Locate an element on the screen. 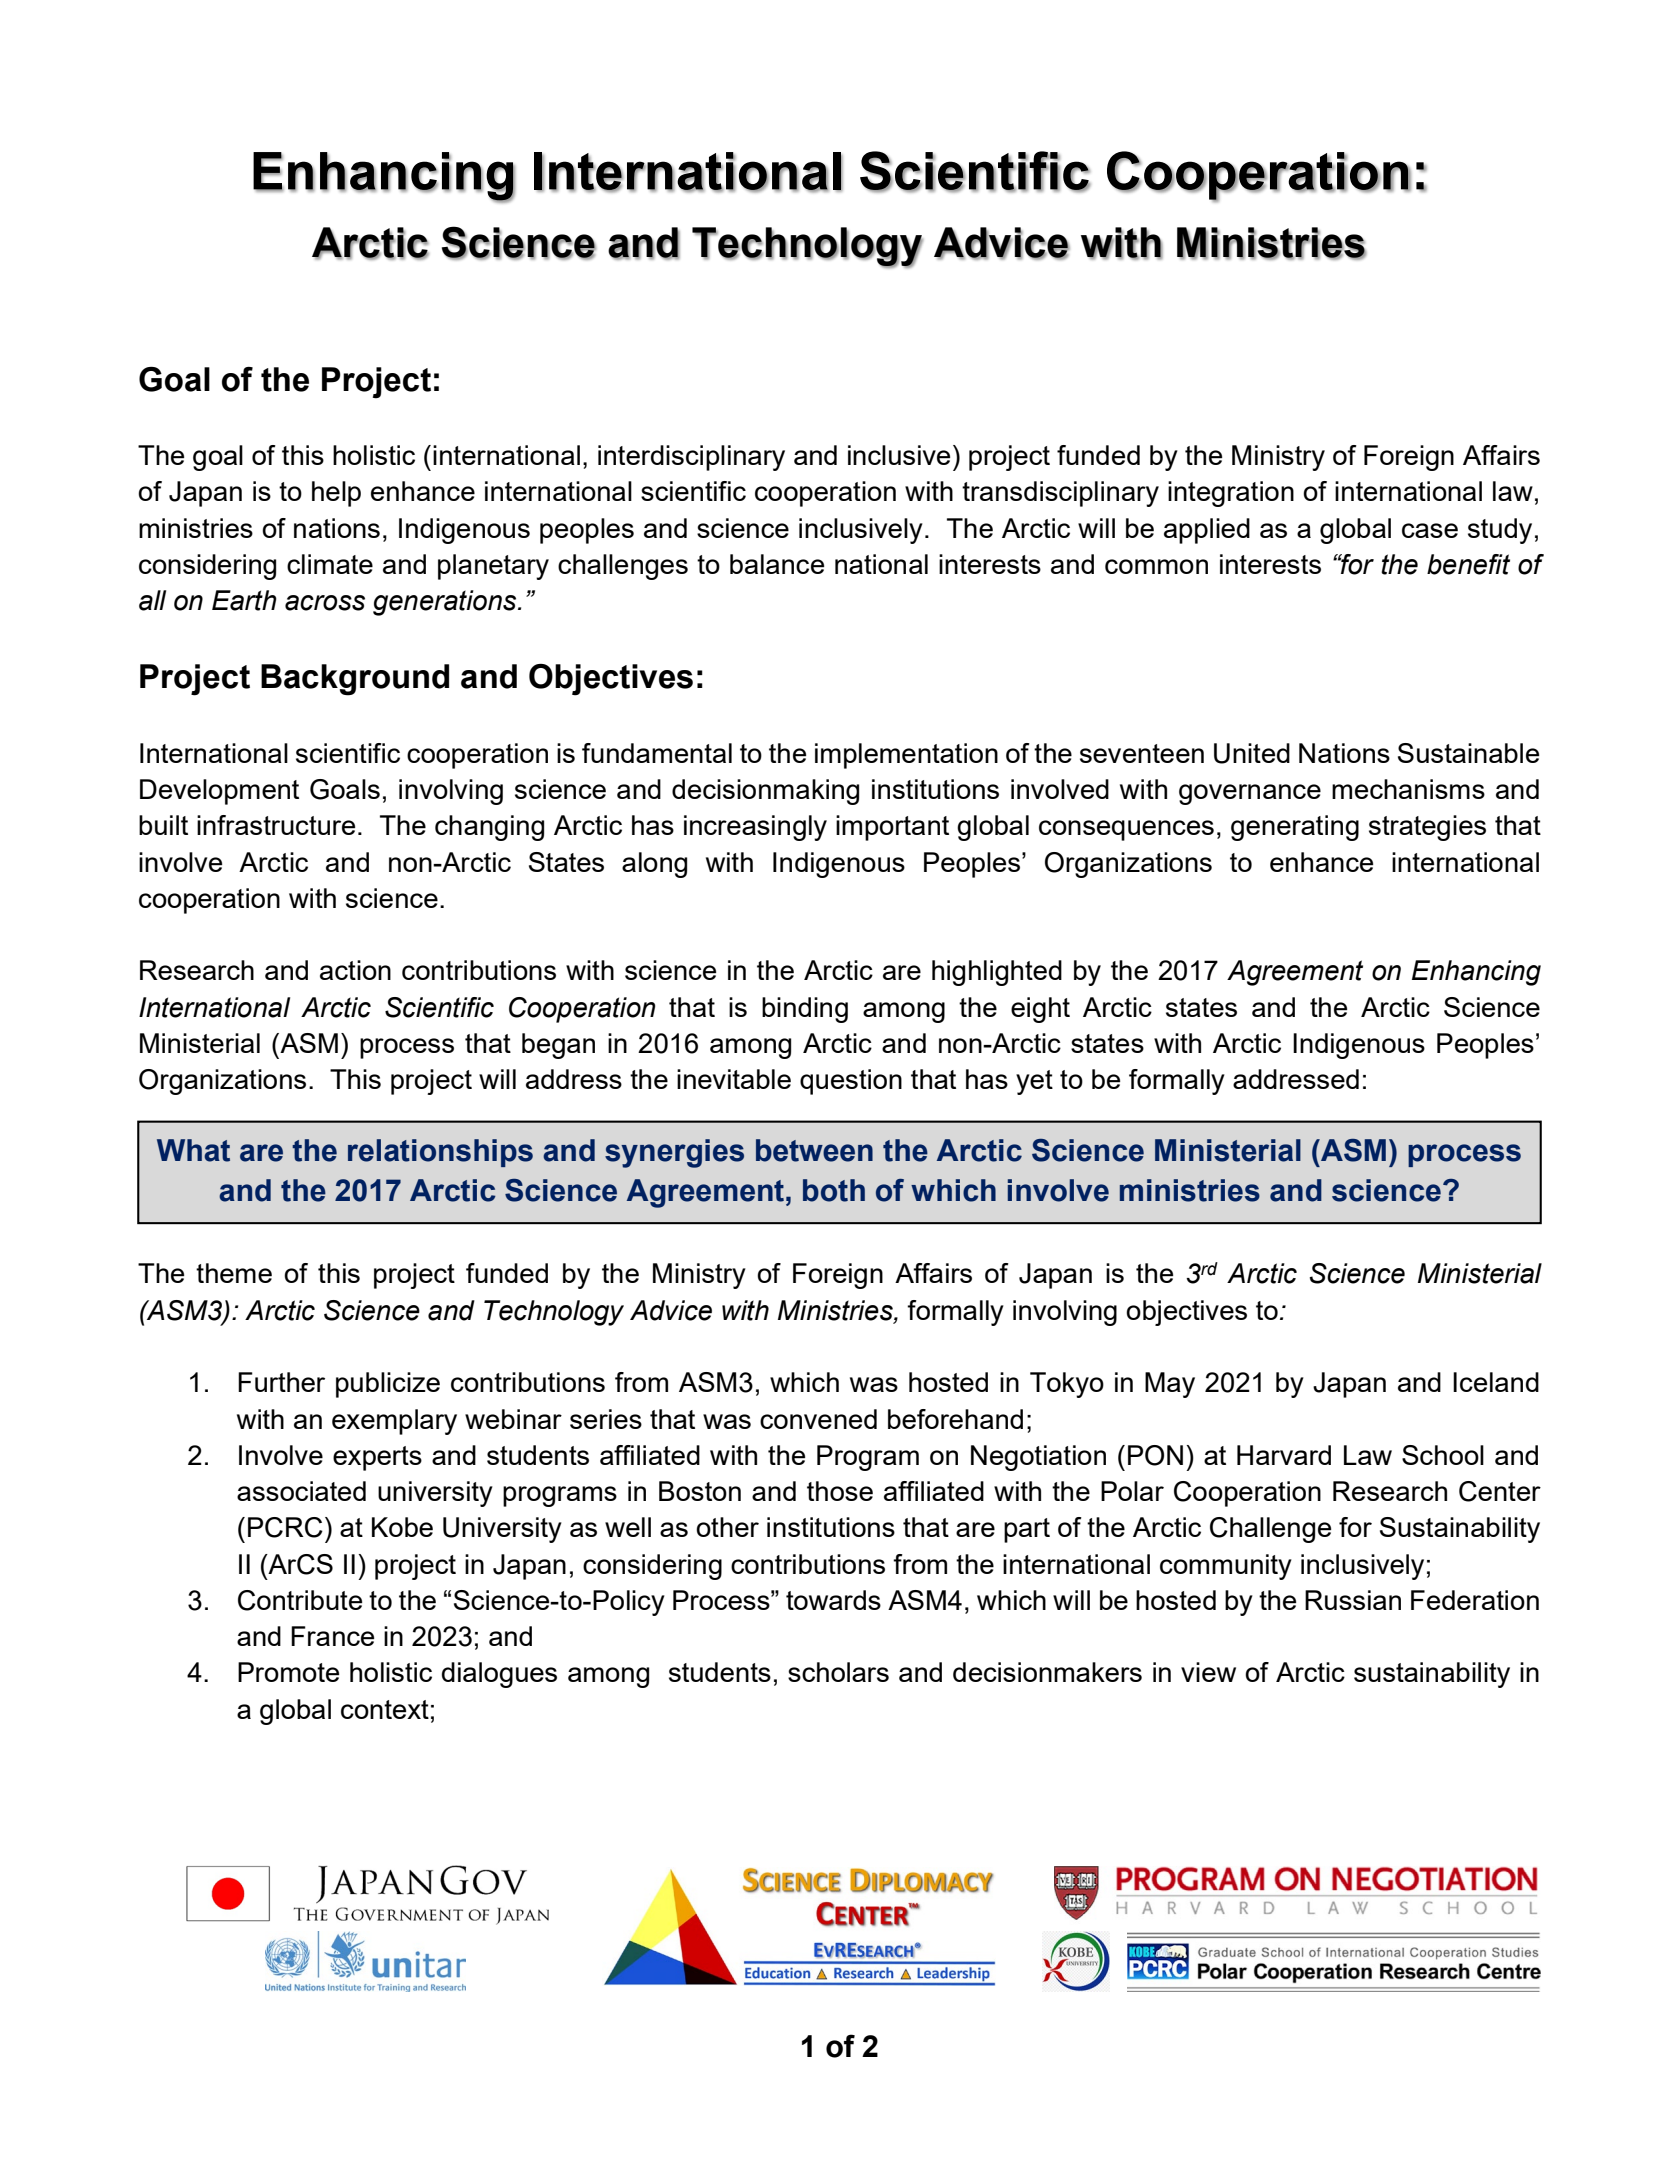  Iceland is located at coordinates (1496, 1382).
